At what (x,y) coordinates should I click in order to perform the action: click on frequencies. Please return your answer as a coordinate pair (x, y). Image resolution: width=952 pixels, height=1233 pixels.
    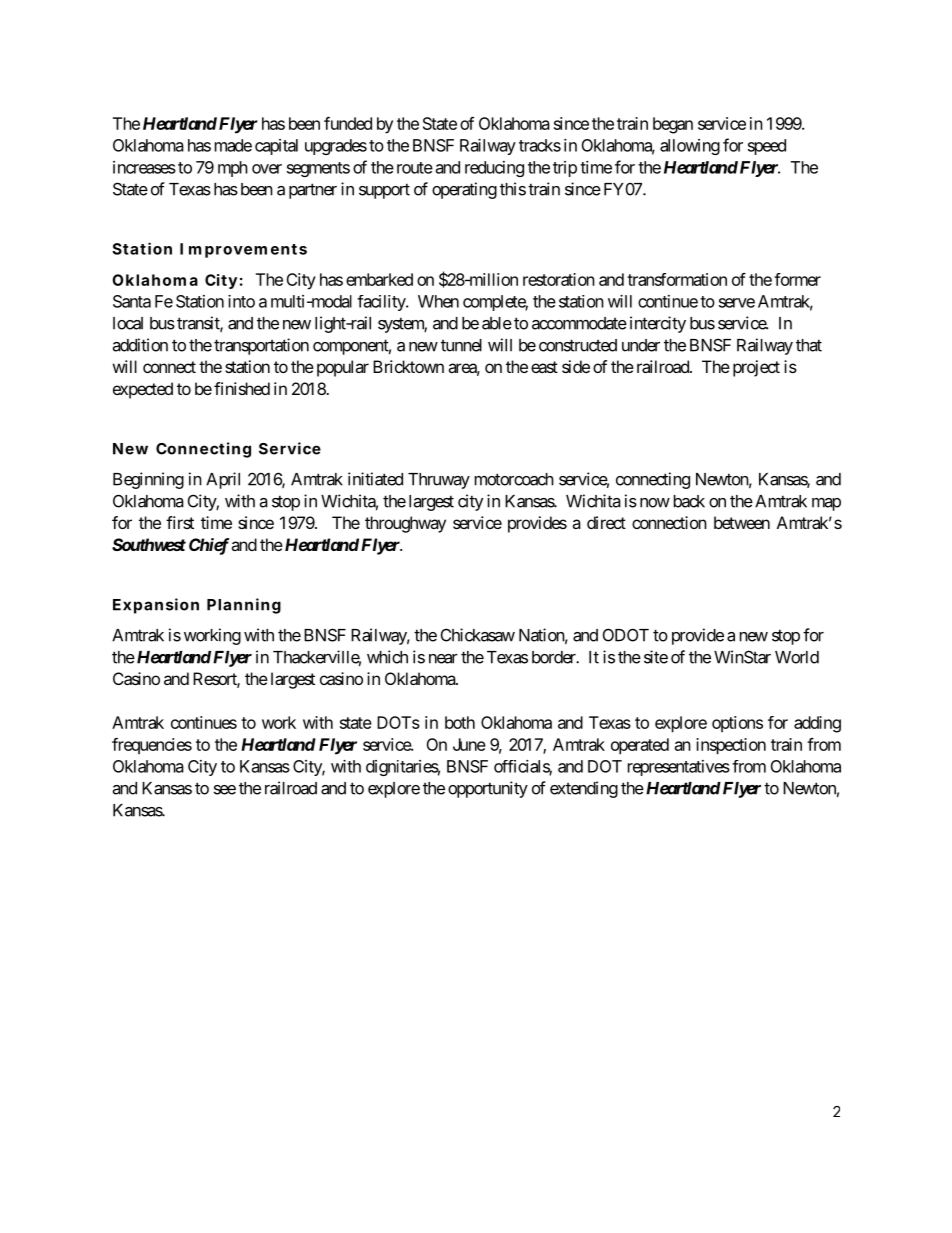
    Looking at the image, I should click on (152, 746).
